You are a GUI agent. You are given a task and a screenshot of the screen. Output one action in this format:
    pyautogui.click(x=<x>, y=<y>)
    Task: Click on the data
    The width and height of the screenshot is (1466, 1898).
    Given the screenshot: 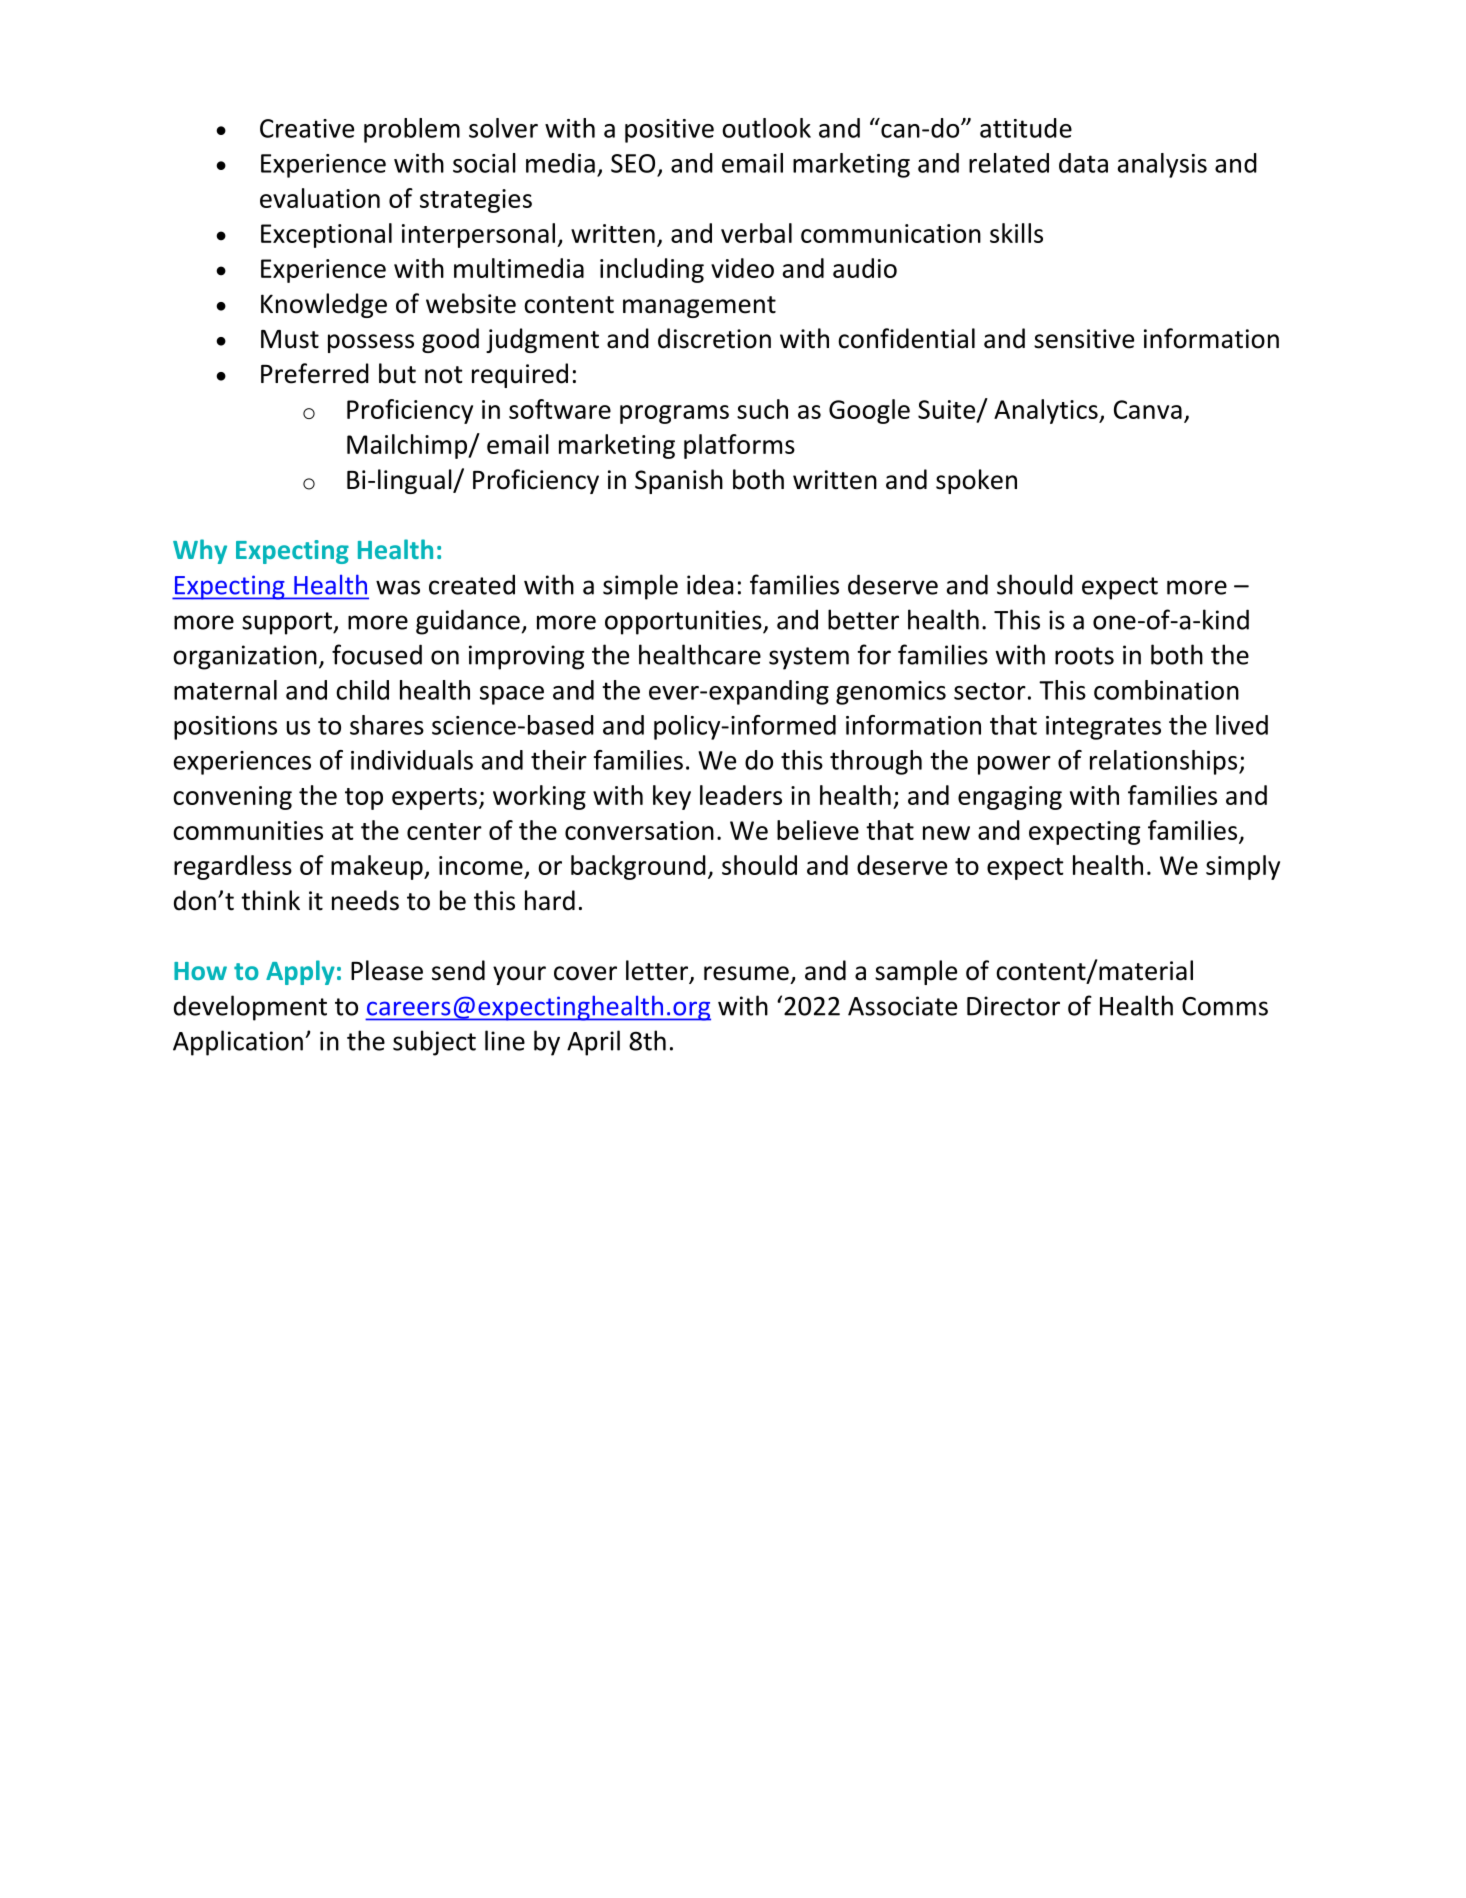 What is the action you would take?
    pyautogui.click(x=1083, y=163)
